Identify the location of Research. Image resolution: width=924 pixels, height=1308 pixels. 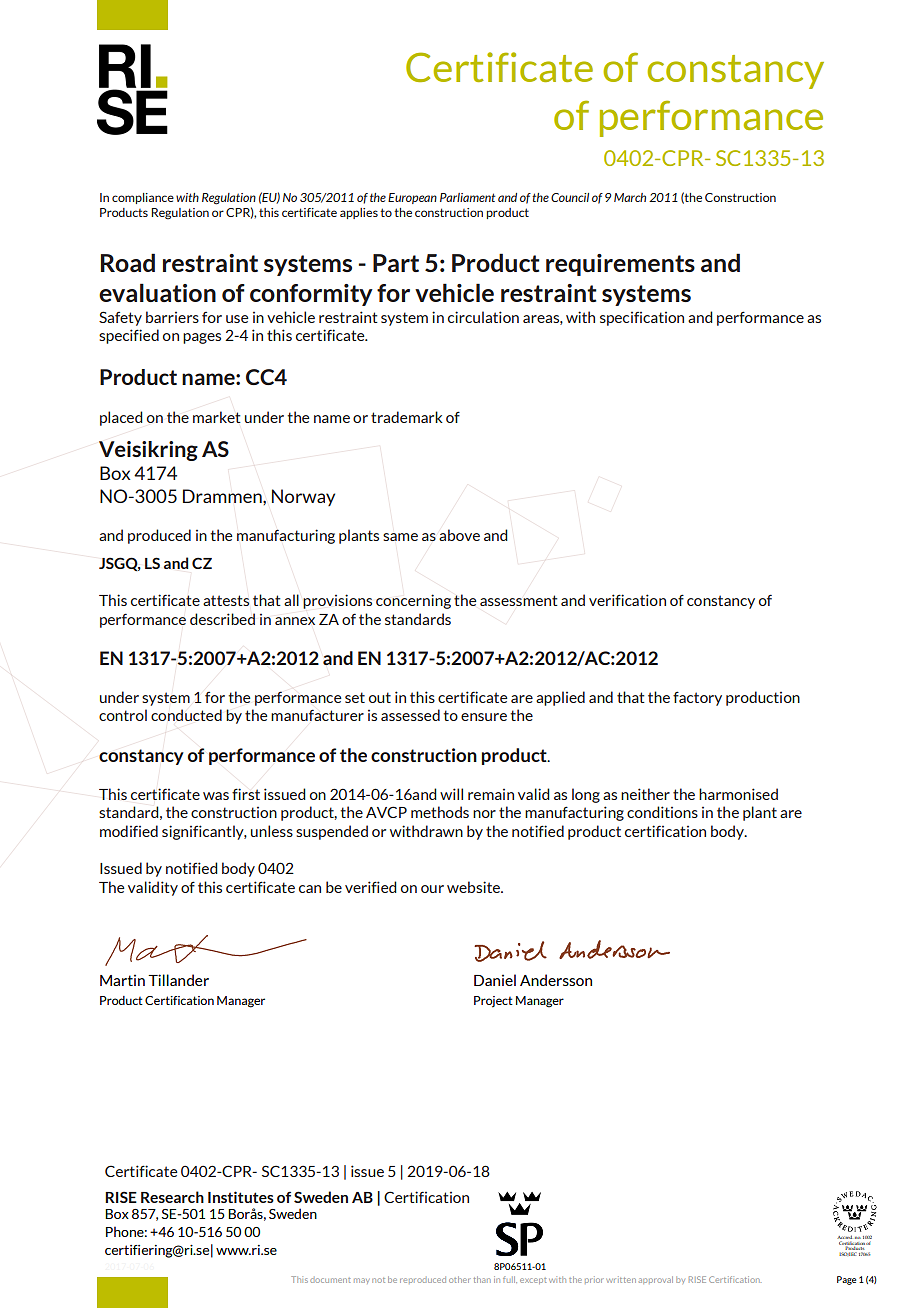
(172, 1197).
